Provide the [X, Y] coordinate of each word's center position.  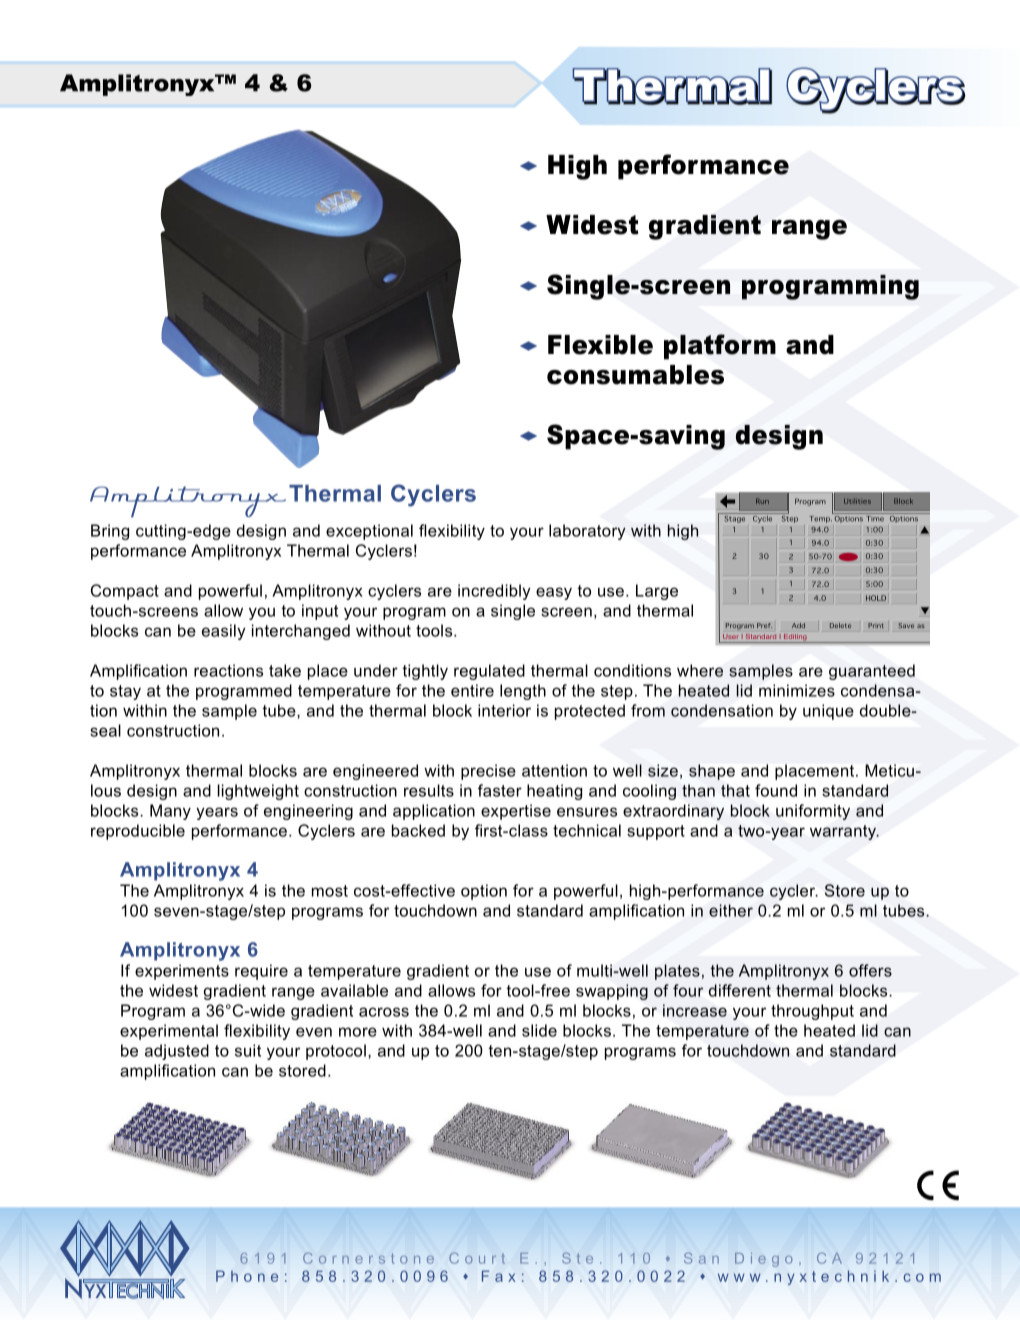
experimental [169, 1032]
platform [720, 347]
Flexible [600, 345]
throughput [812, 1012]
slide [539, 1030]
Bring [110, 532]
